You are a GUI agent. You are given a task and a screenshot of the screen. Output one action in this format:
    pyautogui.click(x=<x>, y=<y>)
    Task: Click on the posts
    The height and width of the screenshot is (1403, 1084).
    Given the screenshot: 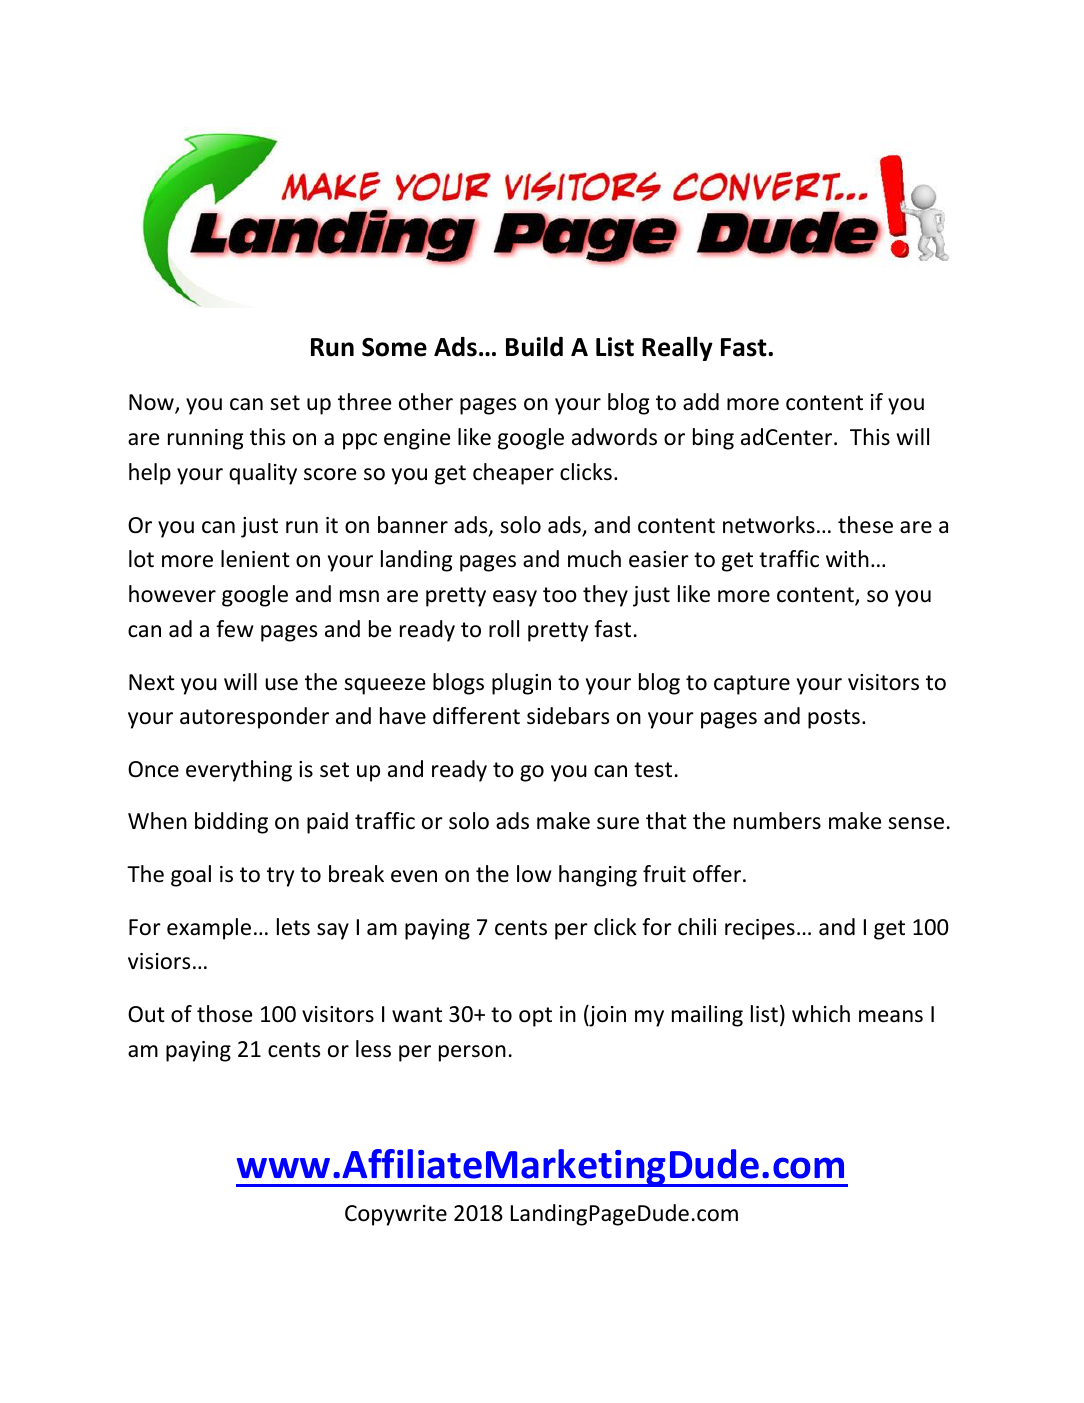 What is the action you would take?
    pyautogui.click(x=834, y=719)
